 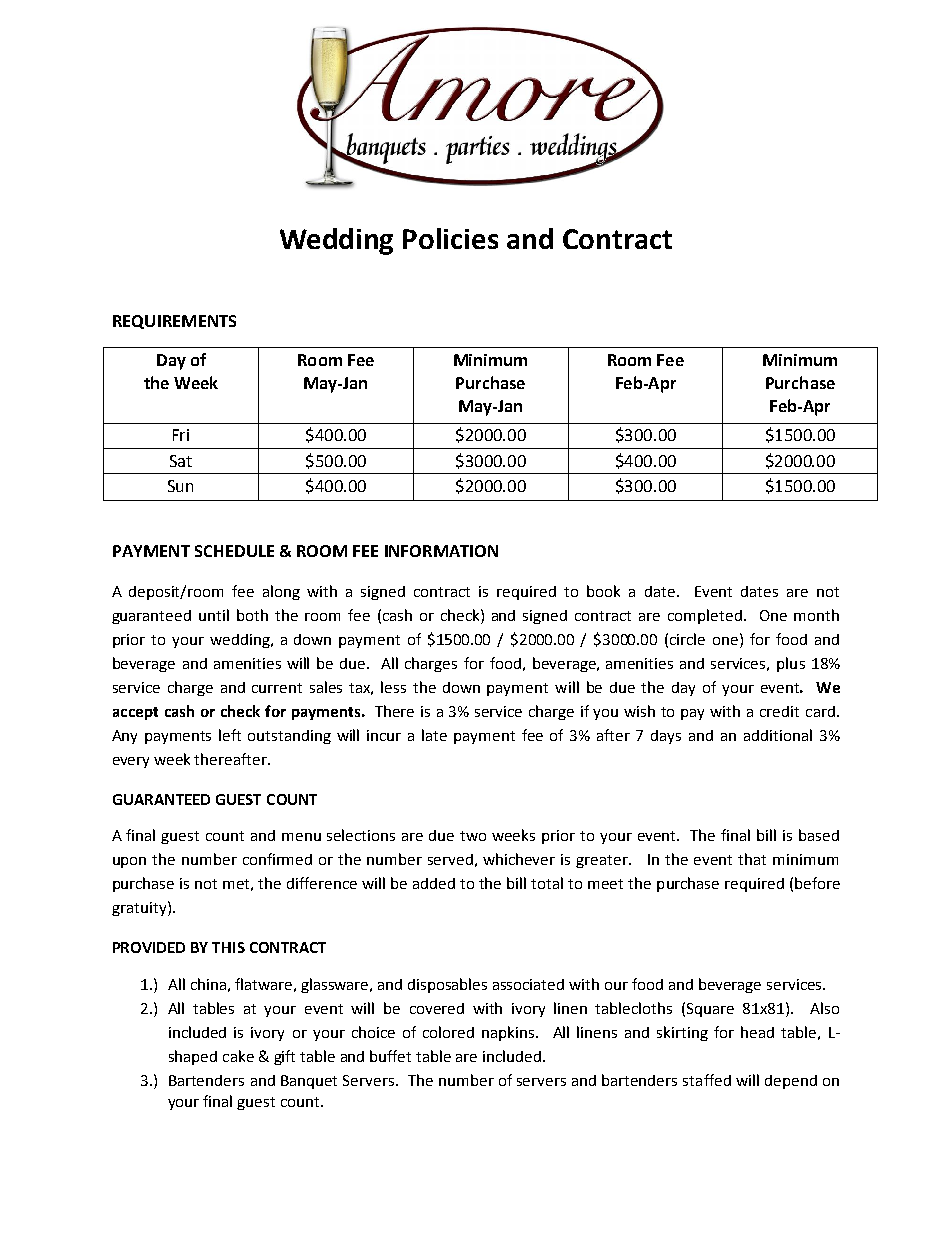 What do you see at coordinates (450, 238) in the screenshot?
I see `Policies` at bounding box center [450, 238].
